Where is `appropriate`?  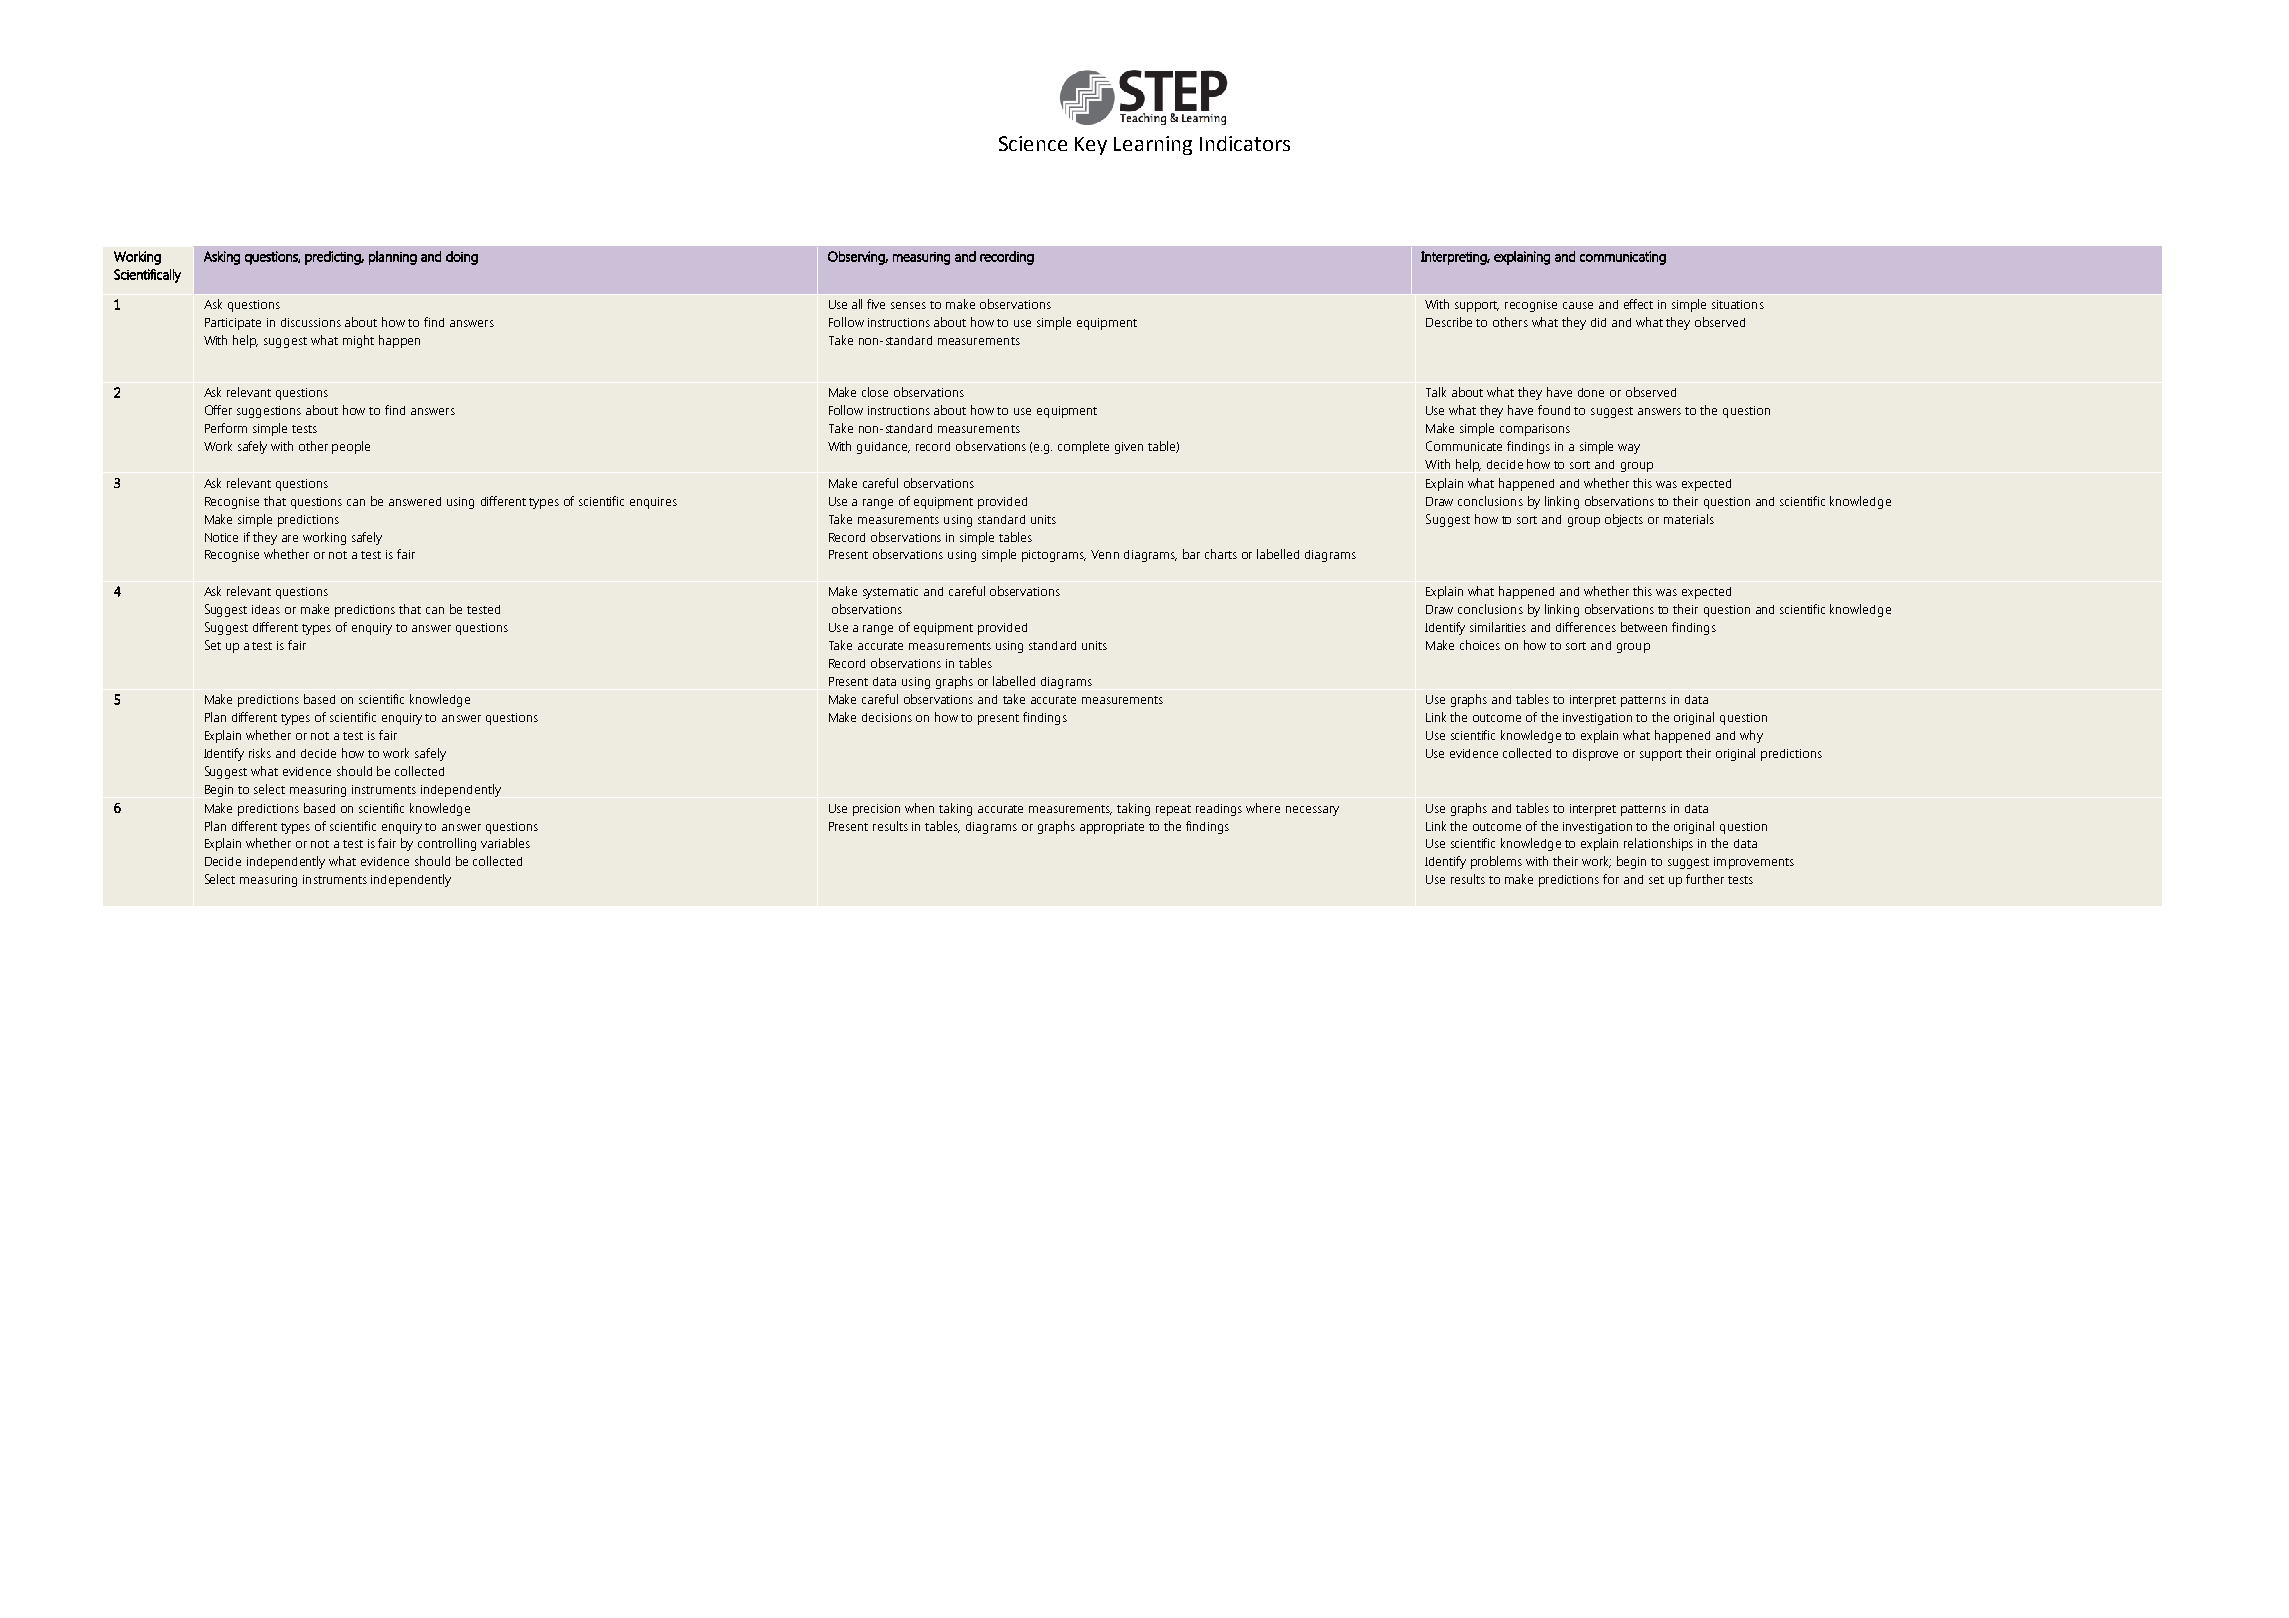
appropriate is located at coordinates (1112, 828).
